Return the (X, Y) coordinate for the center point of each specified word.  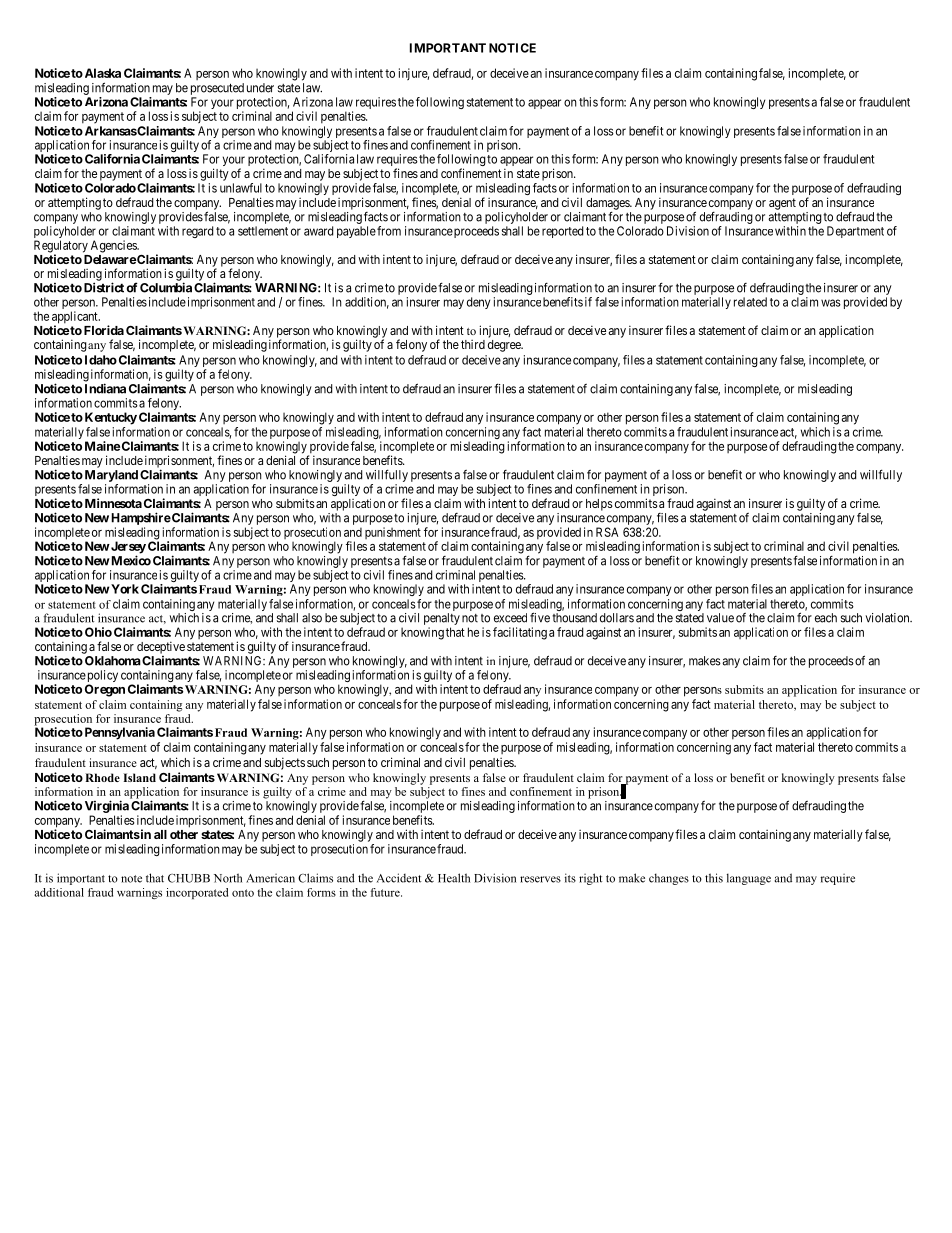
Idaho (101, 360)
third (473, 344)
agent (782, 204)
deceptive (161, 647)
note (131, 879)
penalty (442, 620)
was (831, 303)
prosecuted (217, 89)
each (826, 618)
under (260, 88)
